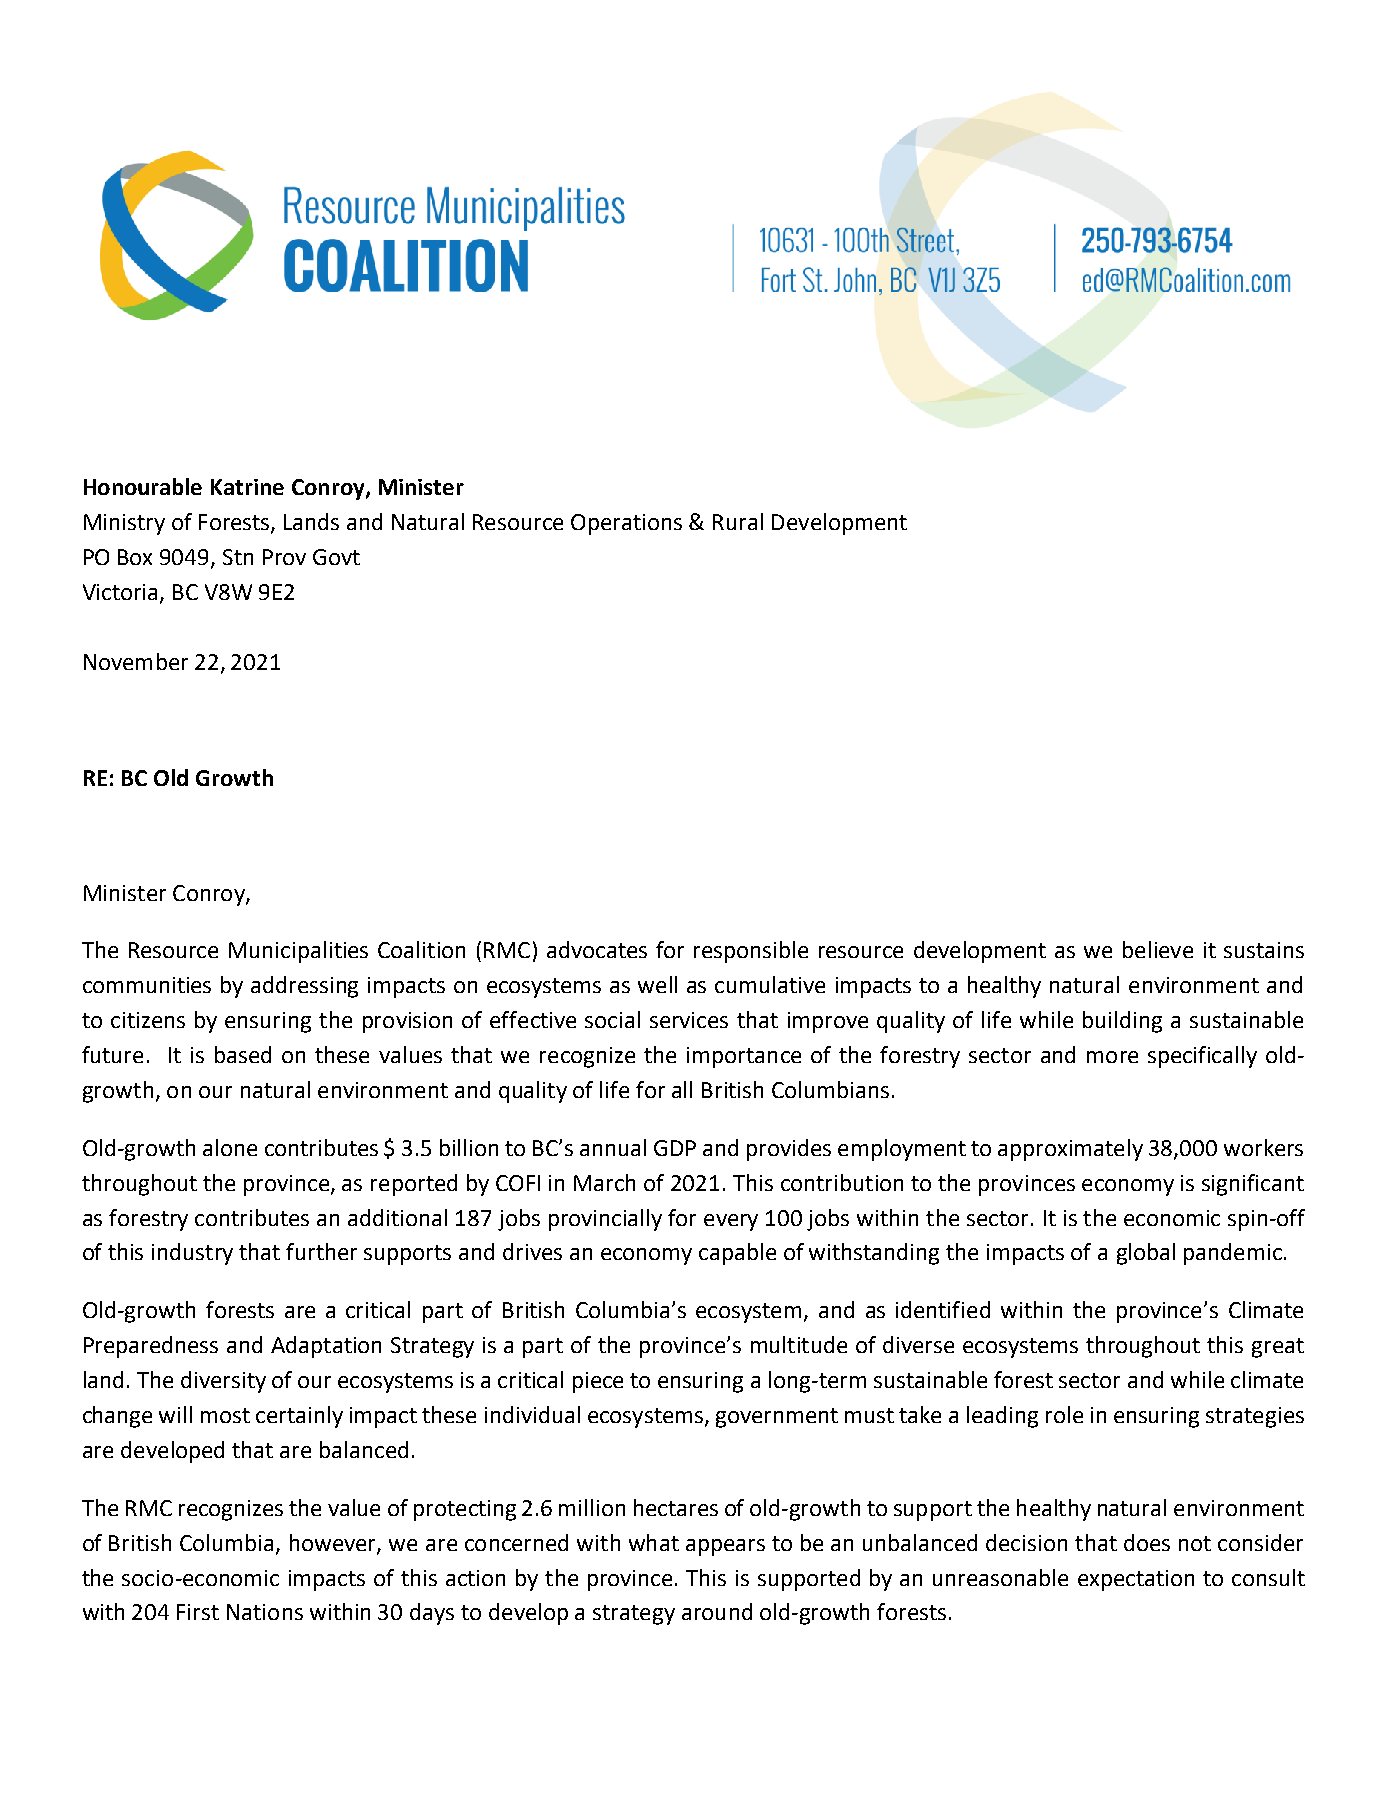  I want to click on Stn, so click(238, 557).
